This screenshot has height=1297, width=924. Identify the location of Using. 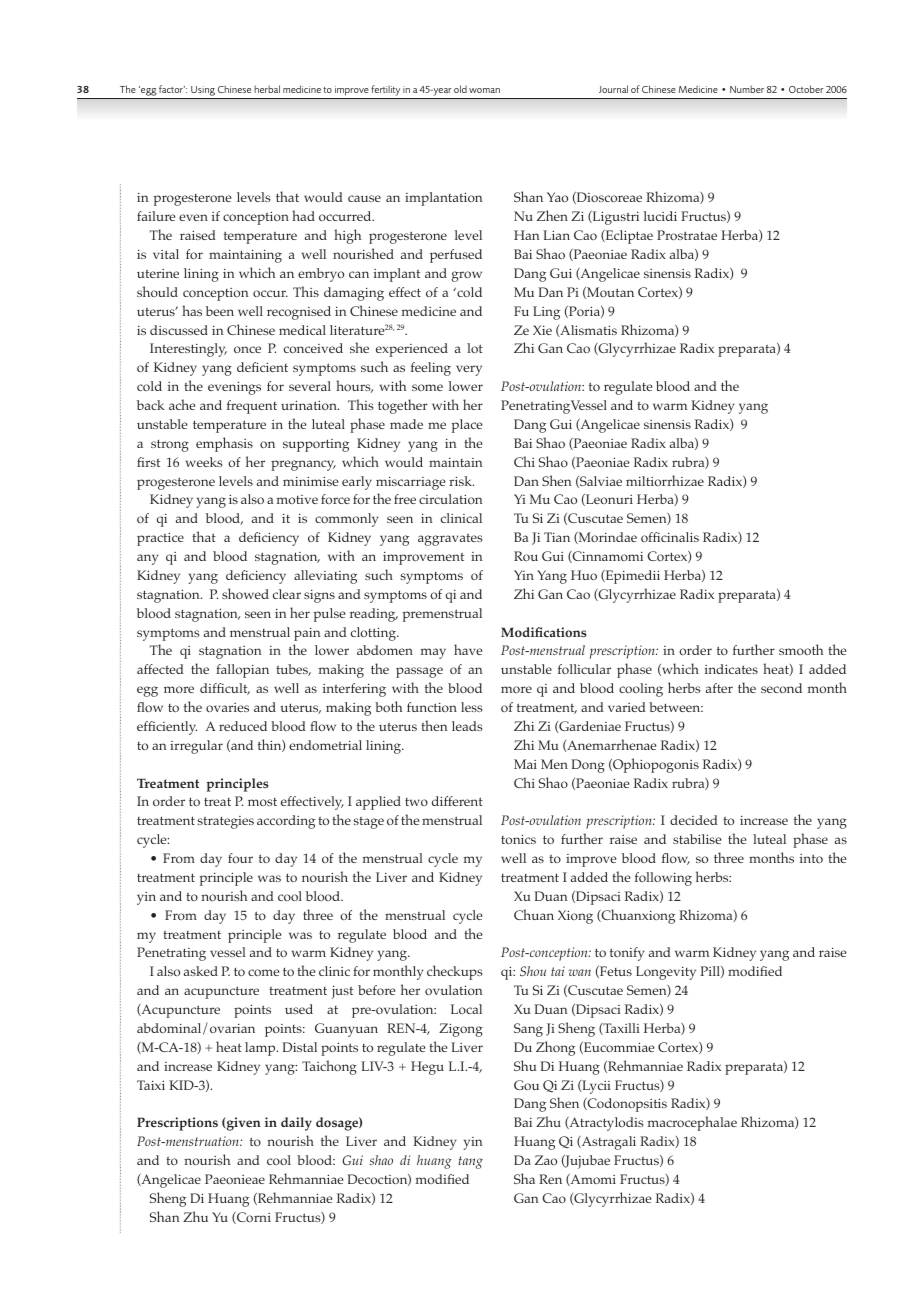
(203, 92).
